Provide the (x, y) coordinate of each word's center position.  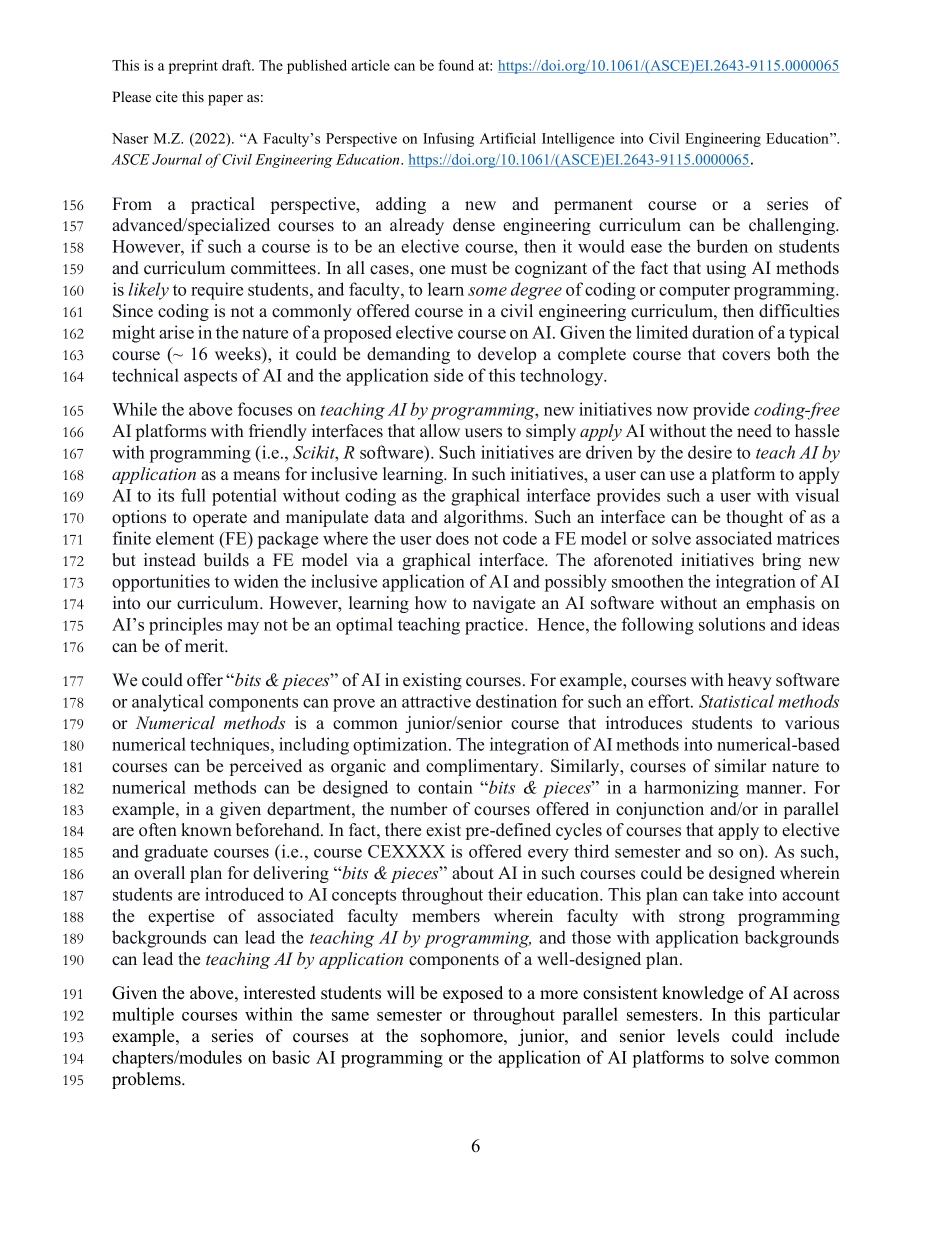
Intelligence (578, 139)
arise (176, 332)
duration (723, 332)
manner (775, 789)
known (206, 830)
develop (507, 355)
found (456, 65)
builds (226, 560)
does (452, 538)
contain (445, 787)
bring (781, 561)
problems (147, 1080)
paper (225, 100)
